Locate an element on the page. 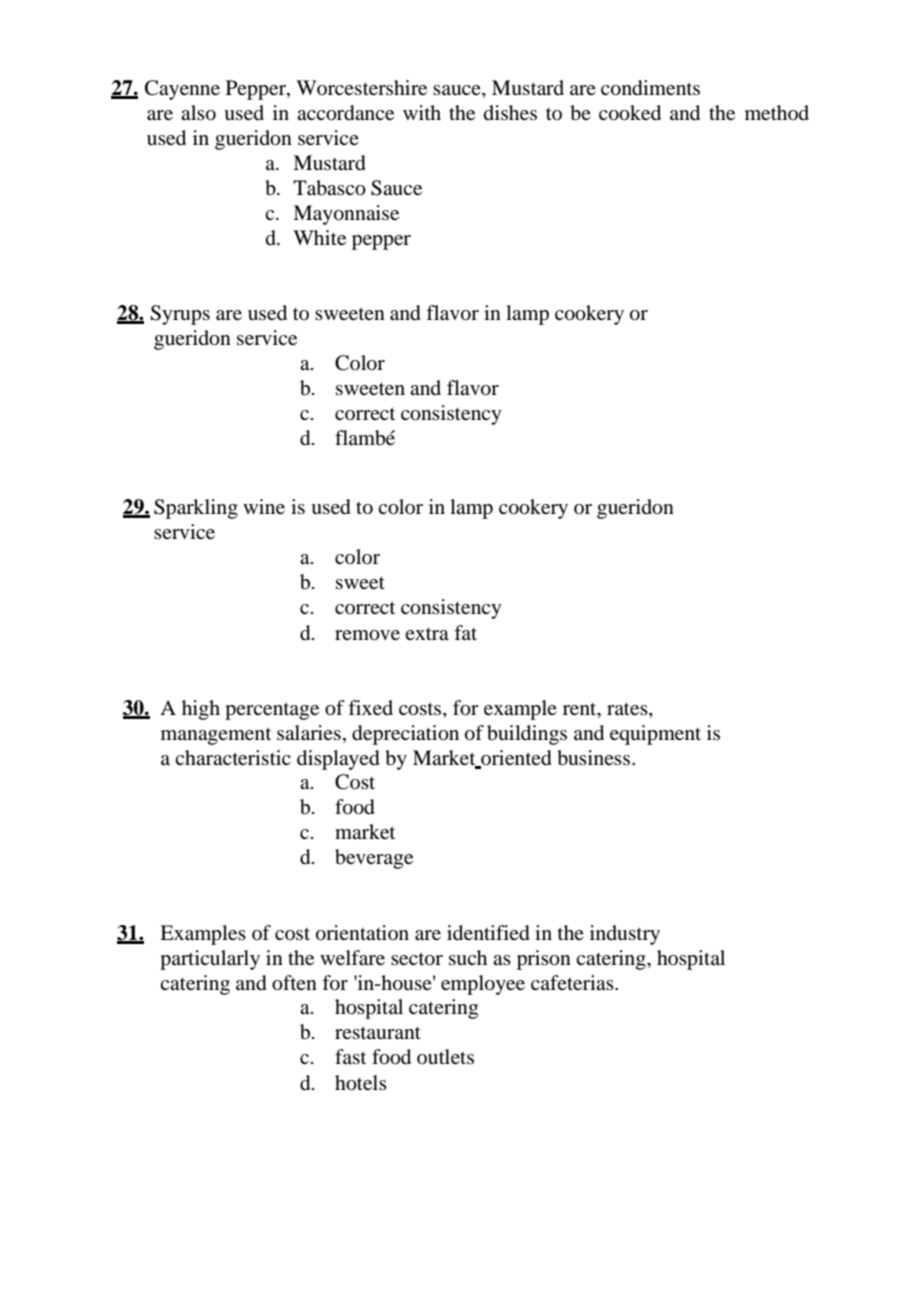 The width and height of the document is (924, 1307). outlets is located at coordinates (445, 1056).
